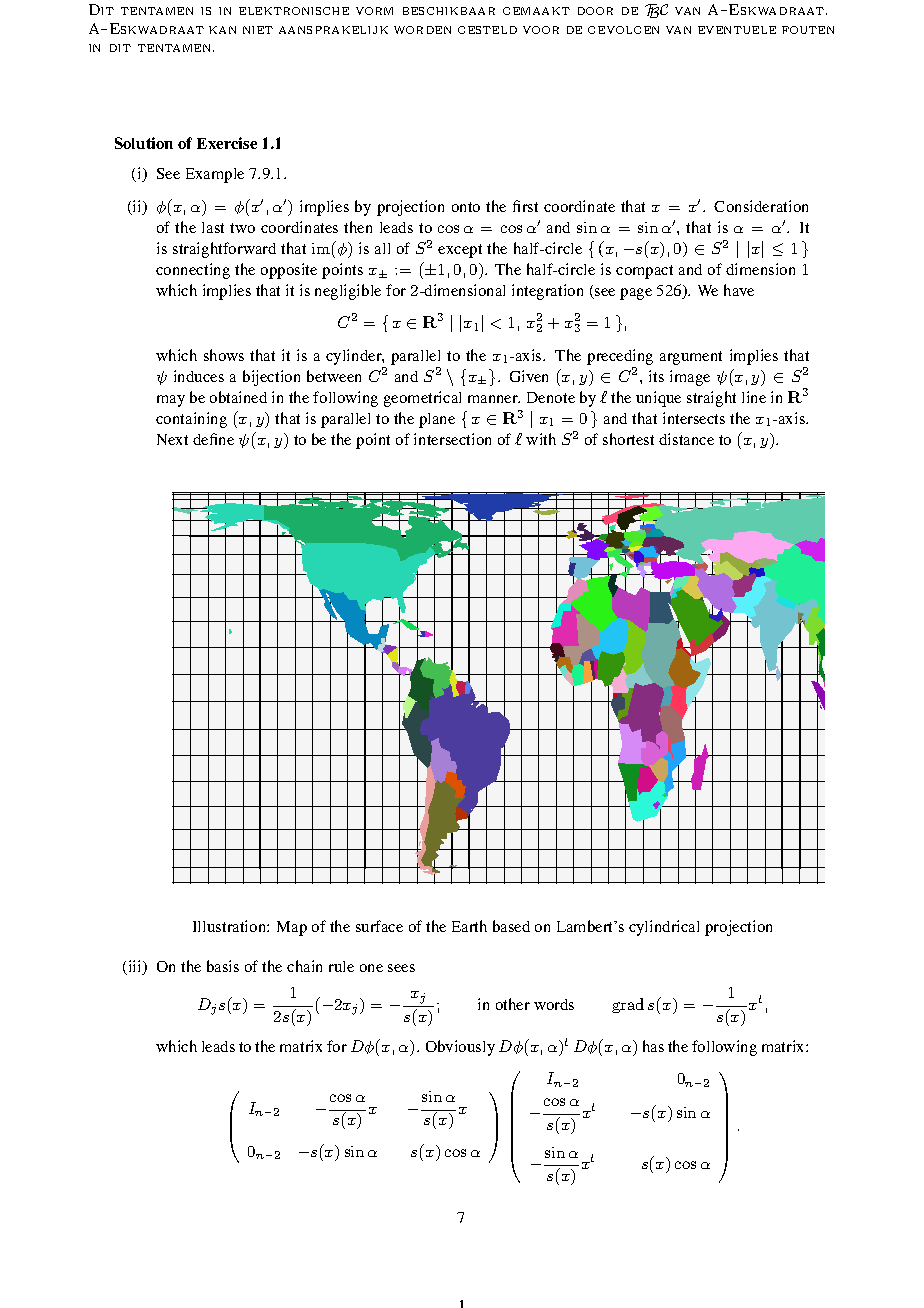  I want to click on intersection, so click(452, 439).
